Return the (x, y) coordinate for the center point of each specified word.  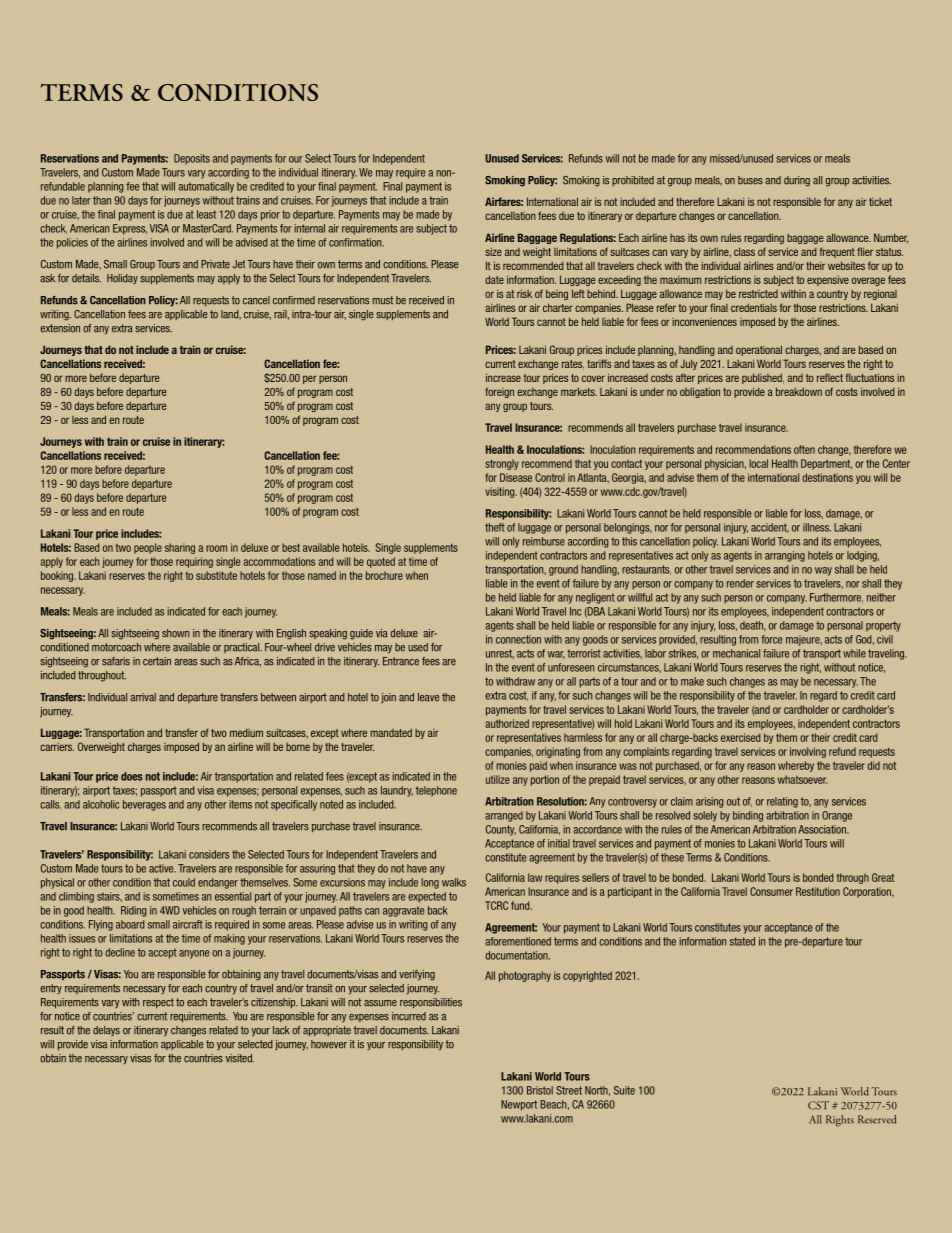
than (102, 200)
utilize (498, 779)
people (148, 548)
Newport (519, 1105)
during (797, 181)
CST (818, 1105)
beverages (144, 805)
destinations (827, 477)
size (493, 252)
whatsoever (802, 779)
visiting (501, 492)
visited (240, 1058)
